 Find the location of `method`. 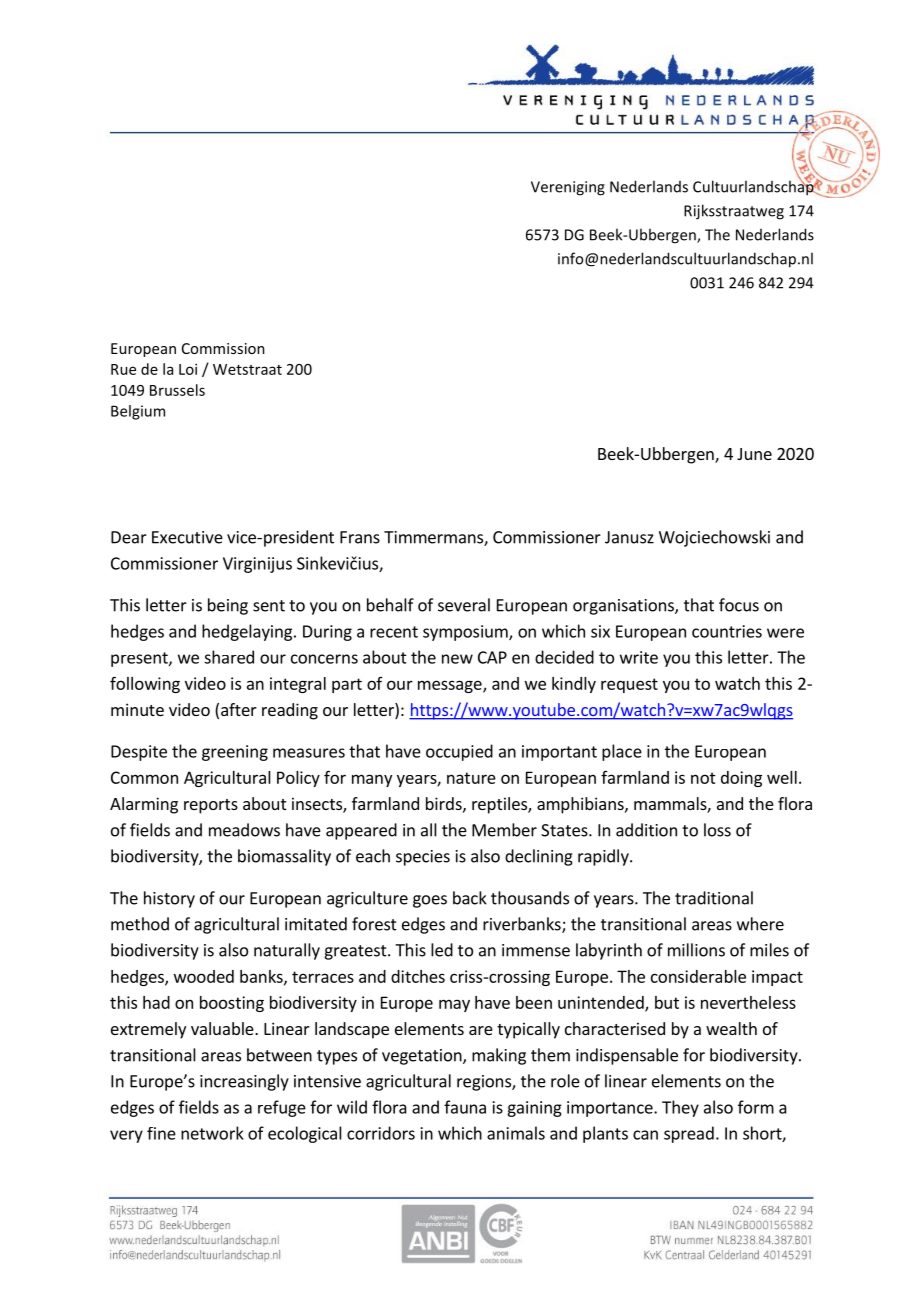

method is located at coordinates (140, 924).
